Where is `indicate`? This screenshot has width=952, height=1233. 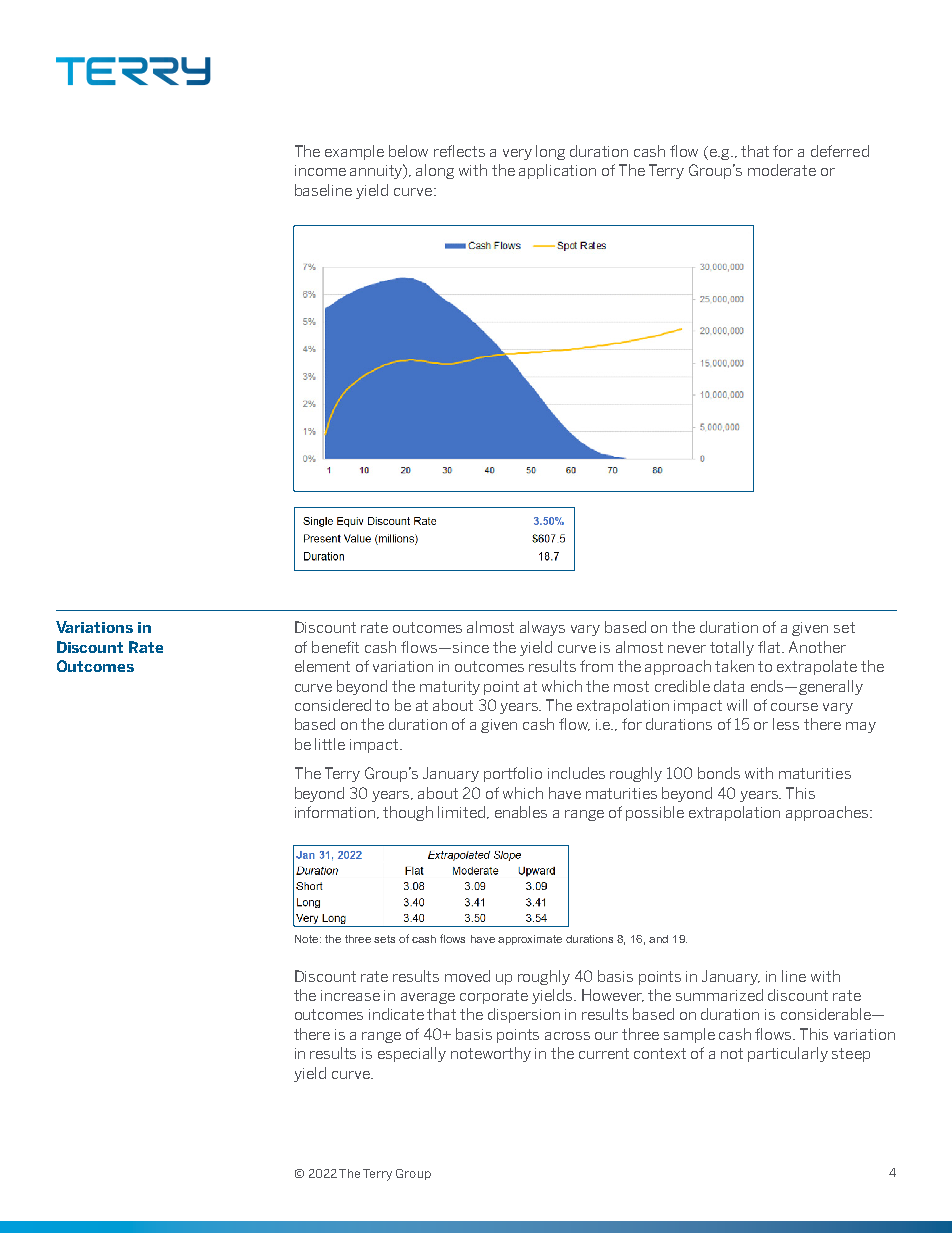
indicate is located at coordinates (396, 1014).
